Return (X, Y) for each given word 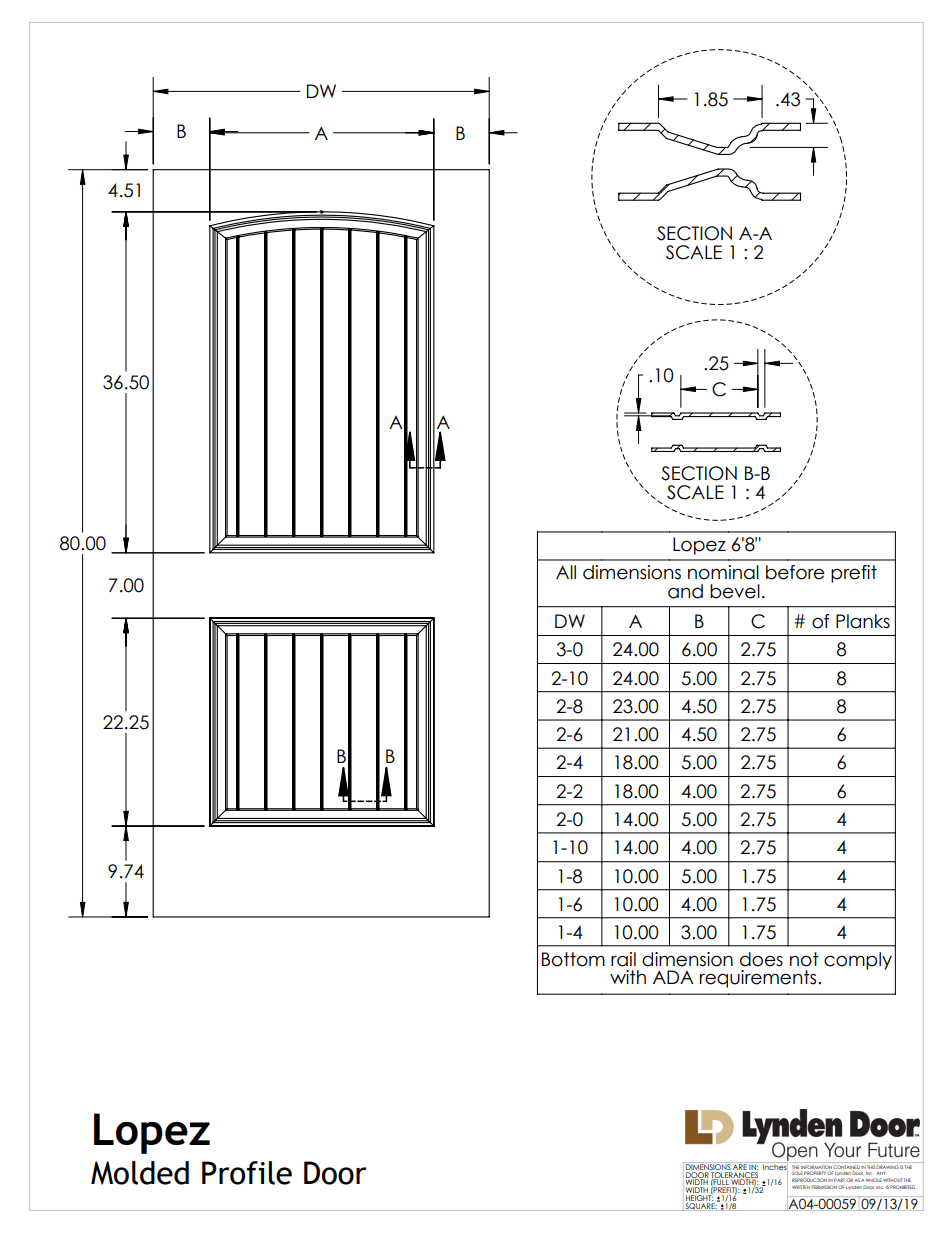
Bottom (573, 959)
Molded (140, 1173)
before (795, 572)
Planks (863, 621)
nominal (723, 572)
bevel (735, 591)
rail (623, 959)
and (685, 591)
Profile (247, 1173)
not (804, 959)
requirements (759, 979)
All (566, 572)
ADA (673, 977)
